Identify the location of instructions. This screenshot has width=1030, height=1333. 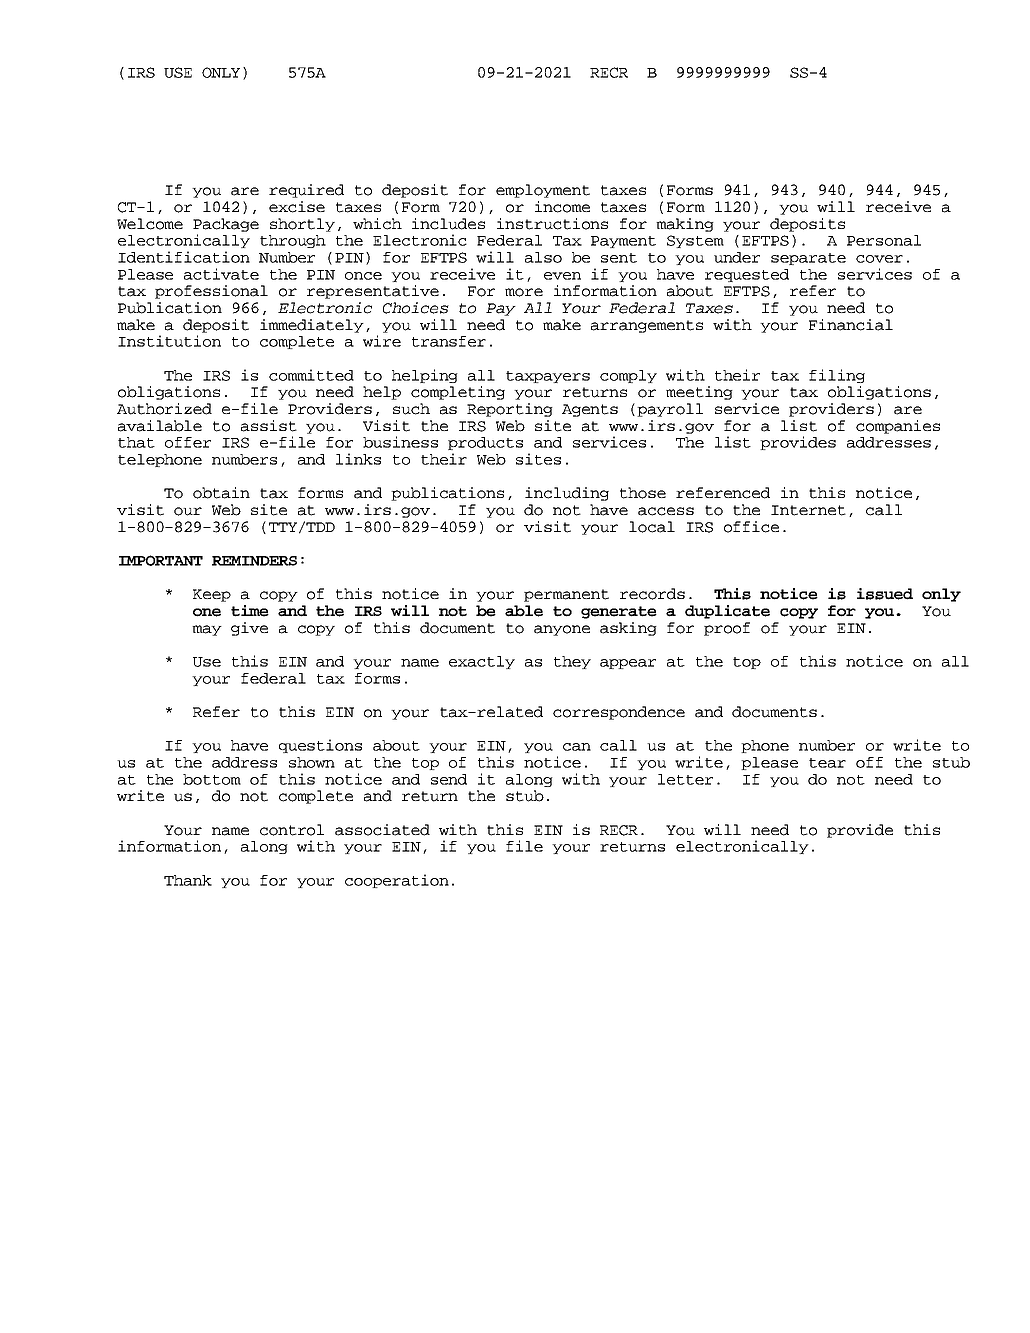
(552, 224).
